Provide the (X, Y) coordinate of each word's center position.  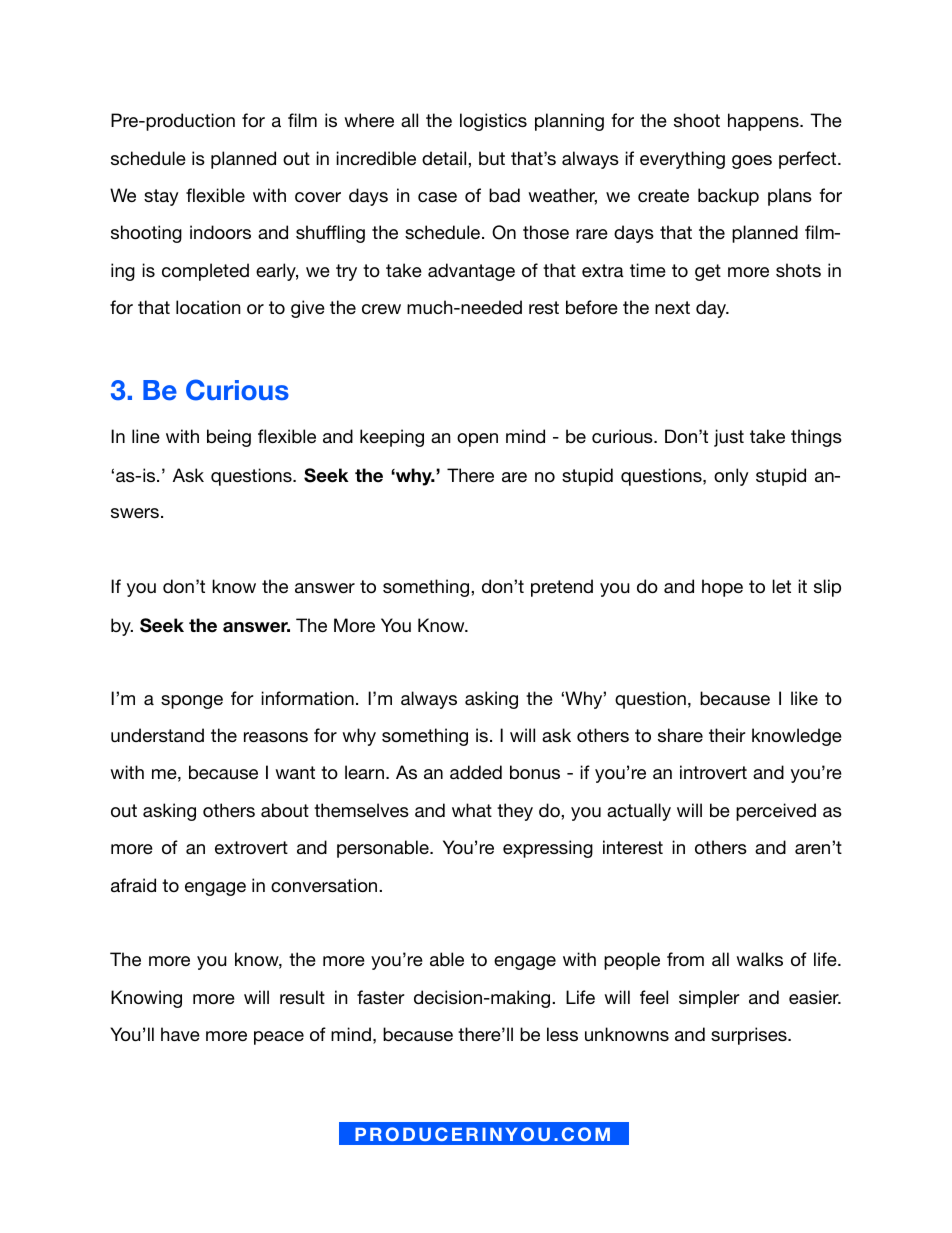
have (180, 1034)
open (477, 440)
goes (752, 162)
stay (161, 197)
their (727, 735)
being (229, 438)
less (562, 1034)
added (476, 772)
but (492, 158)
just (729, 438)
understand (157, 735)
